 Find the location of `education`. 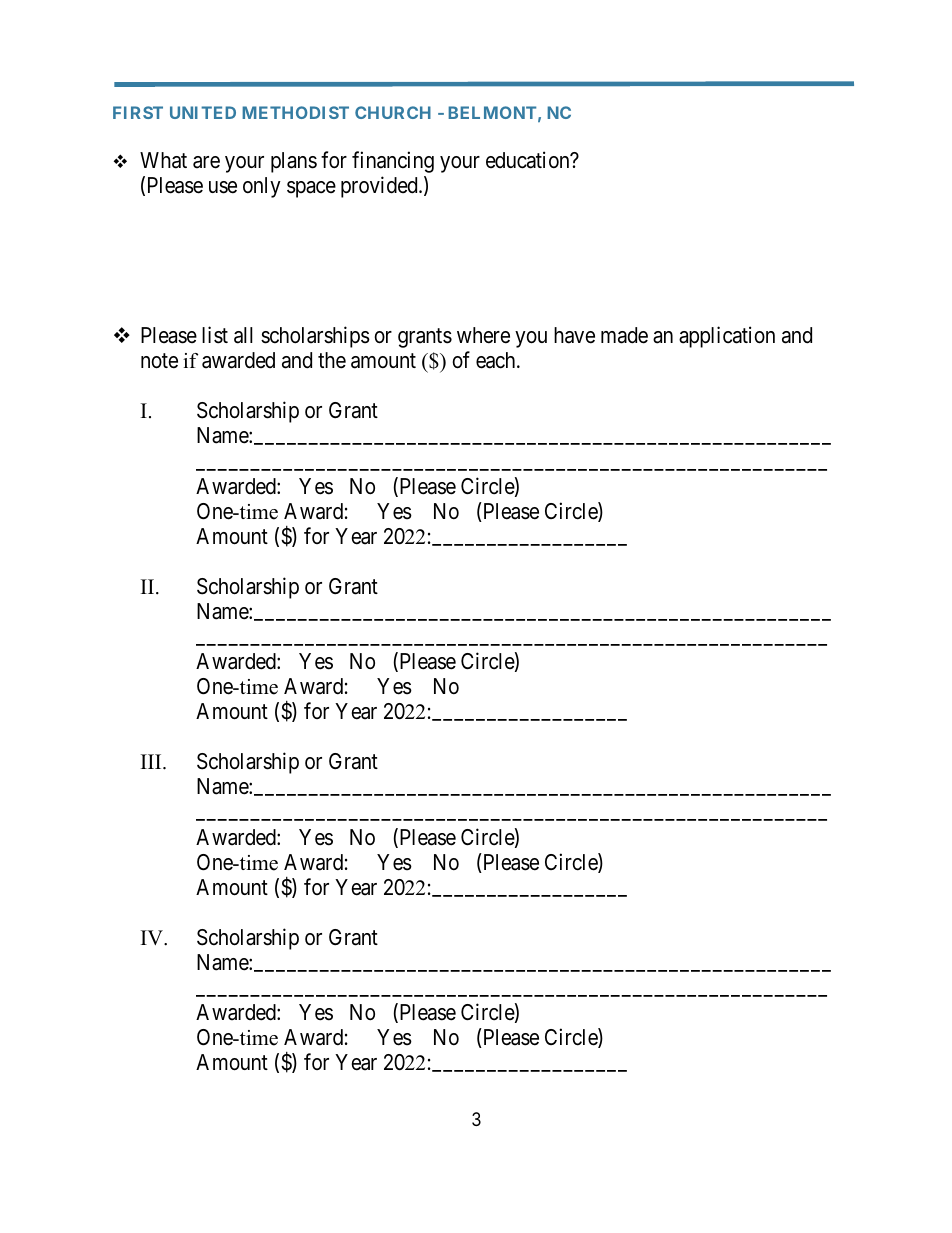

education is located at coordinates (529, 160).
